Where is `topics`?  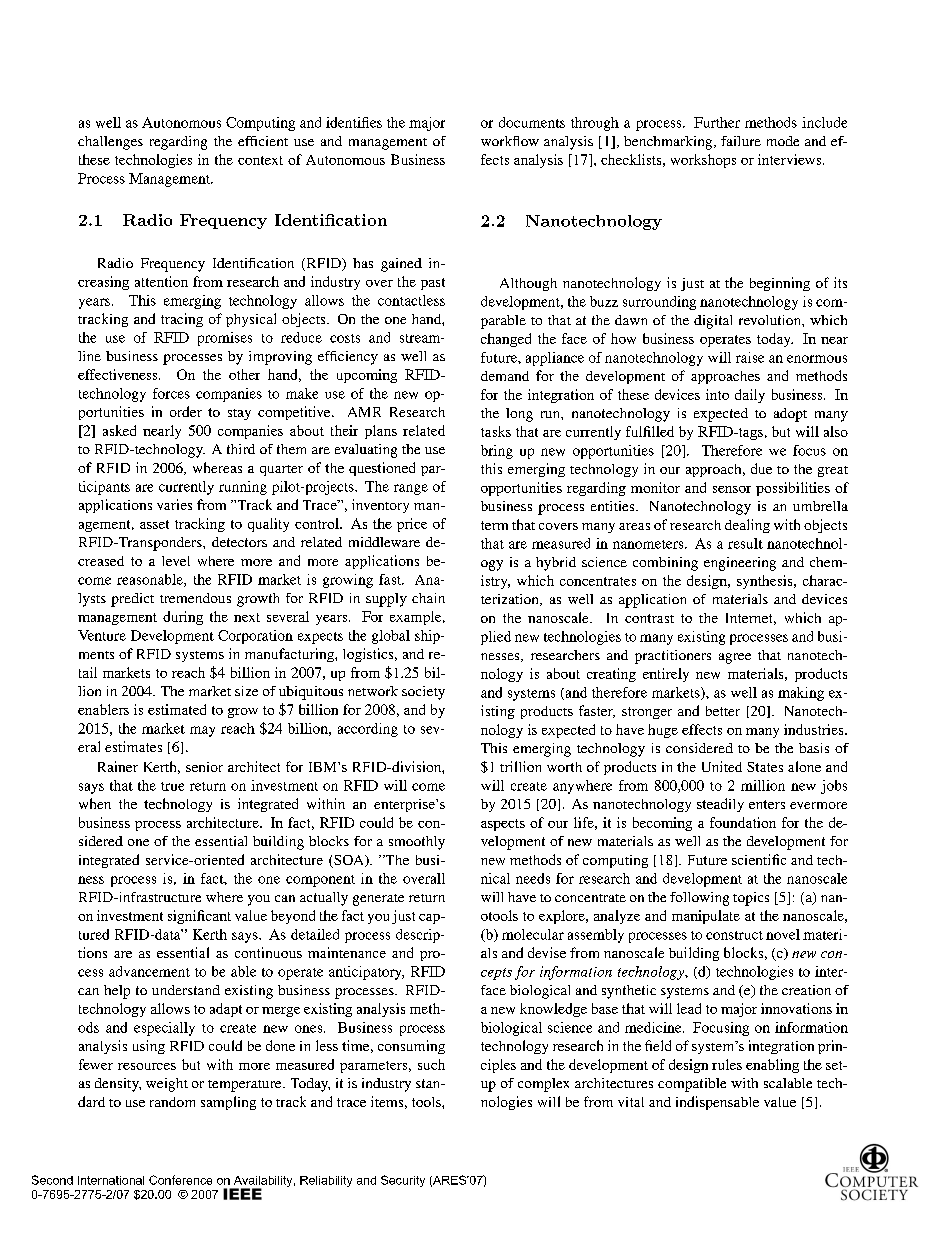 topics is located at coordinates (751, 899).
